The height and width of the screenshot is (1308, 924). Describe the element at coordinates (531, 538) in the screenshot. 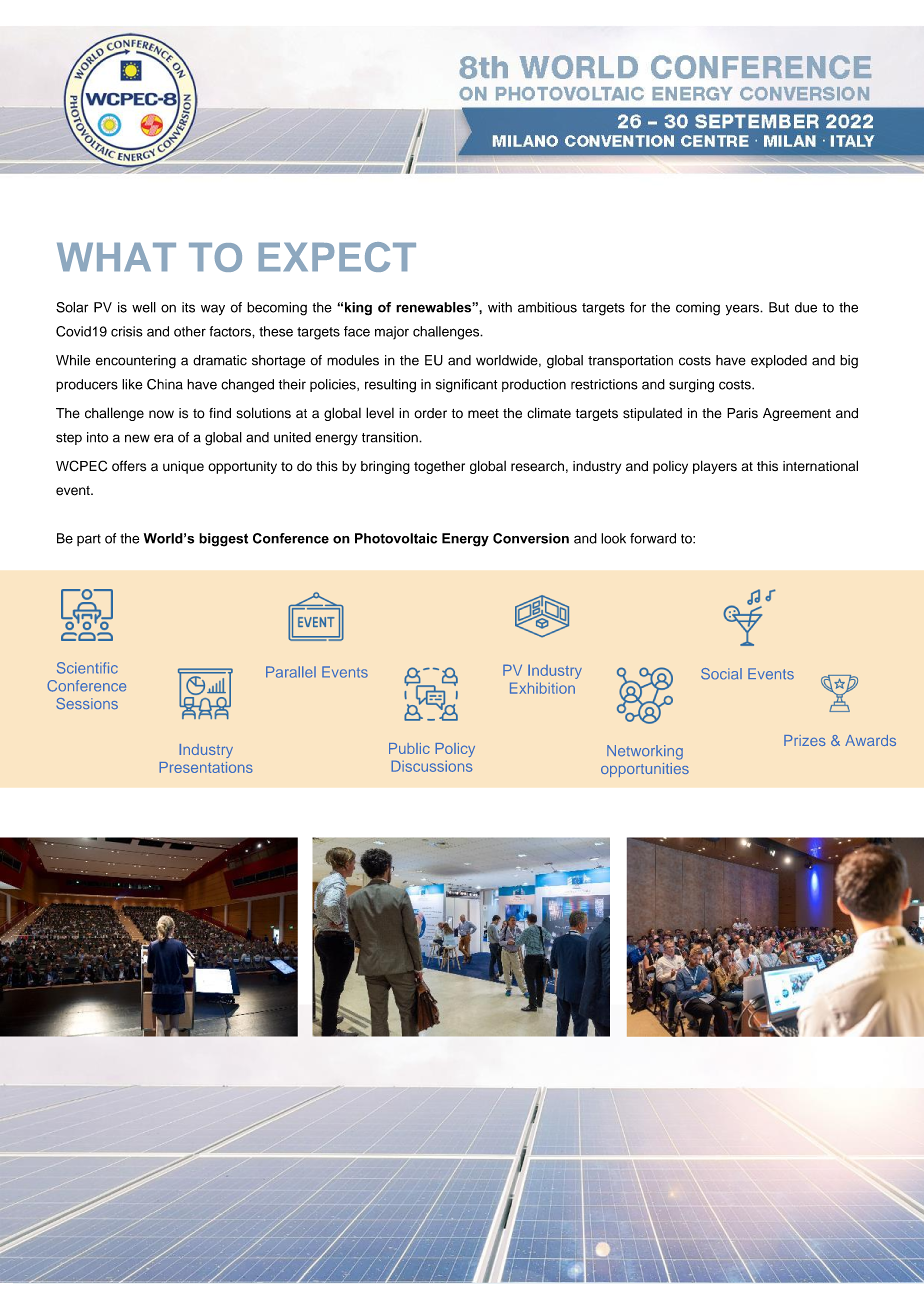

I see `Conversion` at that location.
